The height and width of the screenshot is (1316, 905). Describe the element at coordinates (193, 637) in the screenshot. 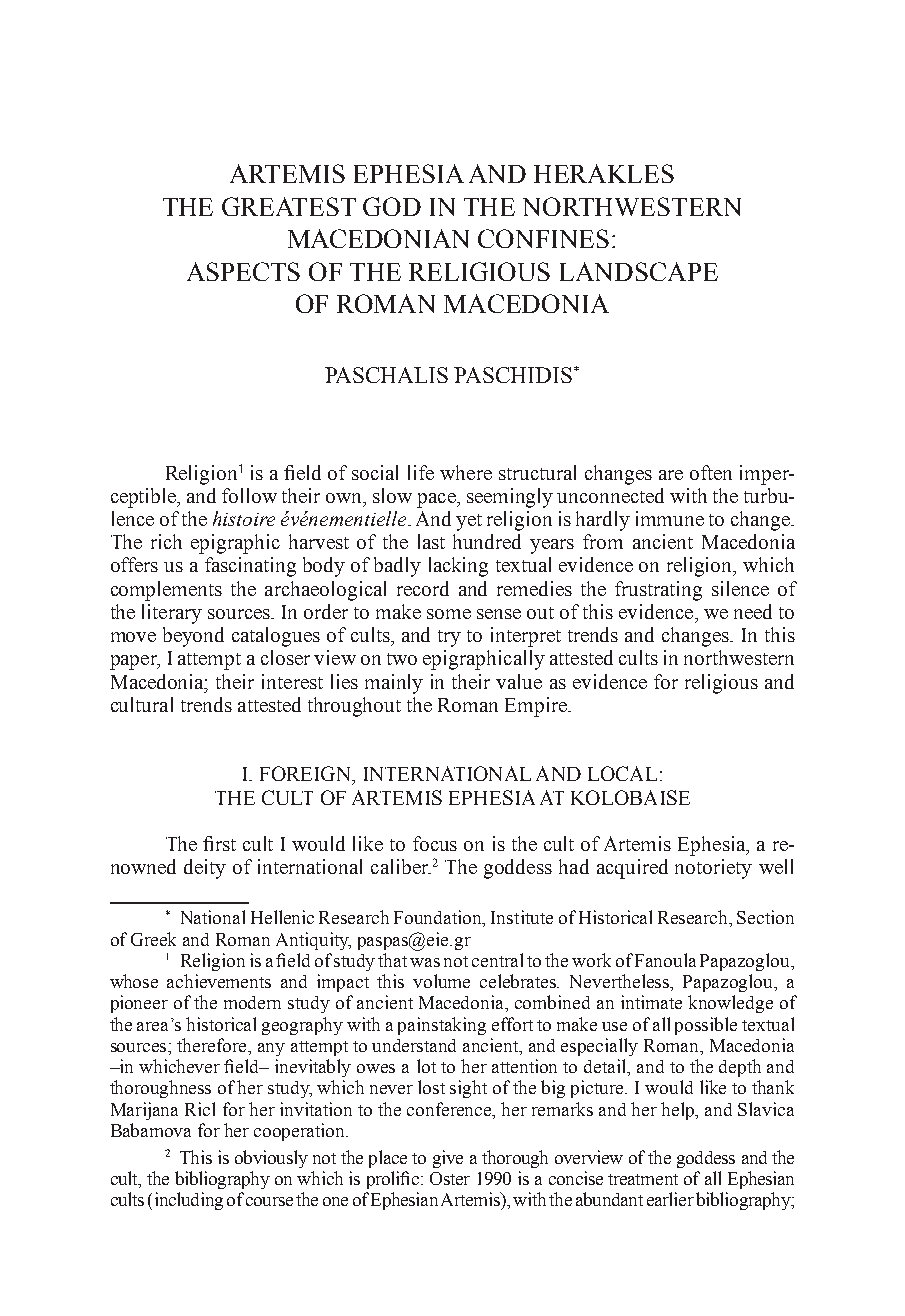

I see `beyond` at that location.
